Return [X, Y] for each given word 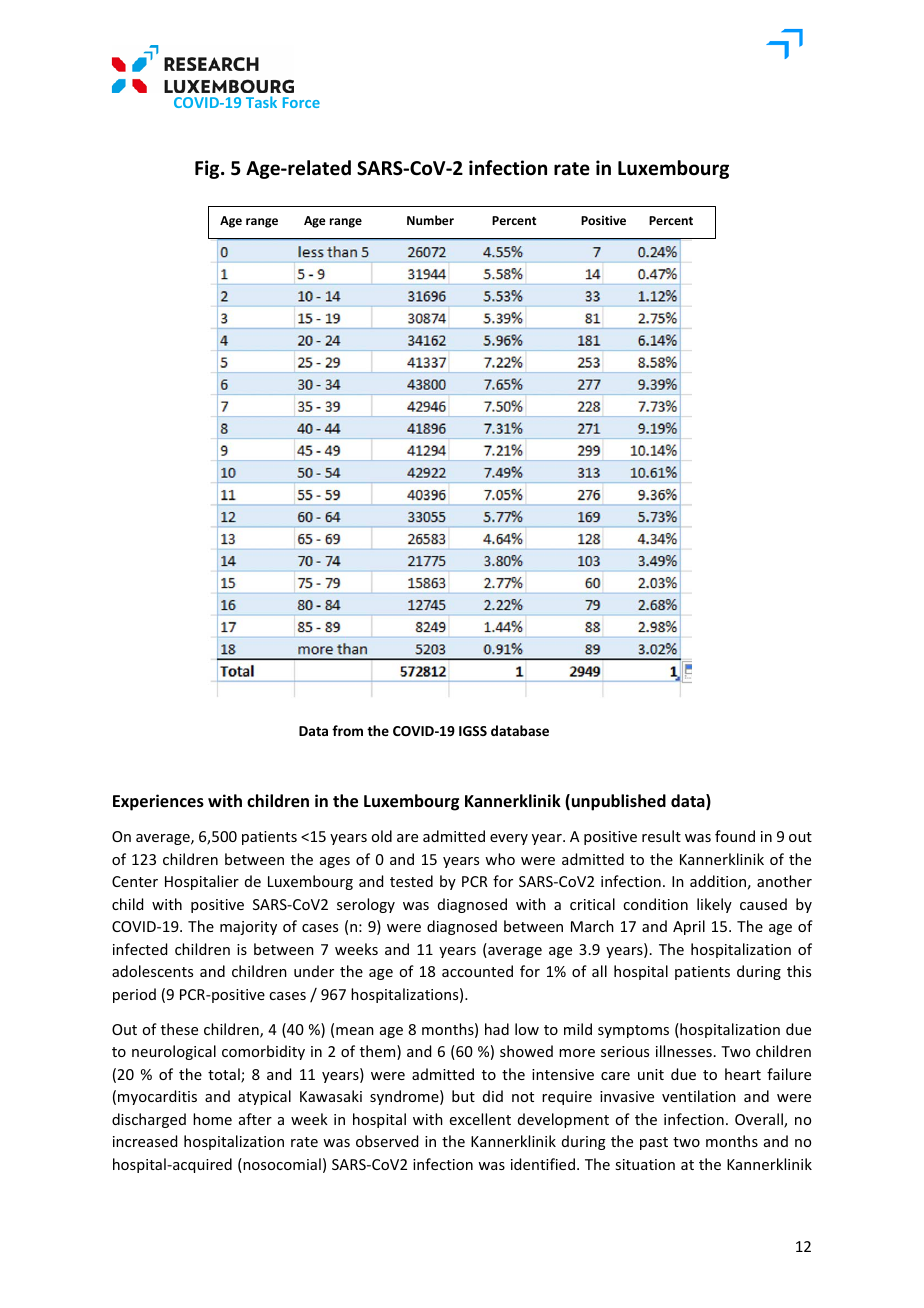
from [347, 730]
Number [430, 220]
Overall [760, 1120]
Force [301, 102]
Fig [208, 169]
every [509, 839]
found [735, 836]
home [212, 1119]
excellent [480, 1119]
